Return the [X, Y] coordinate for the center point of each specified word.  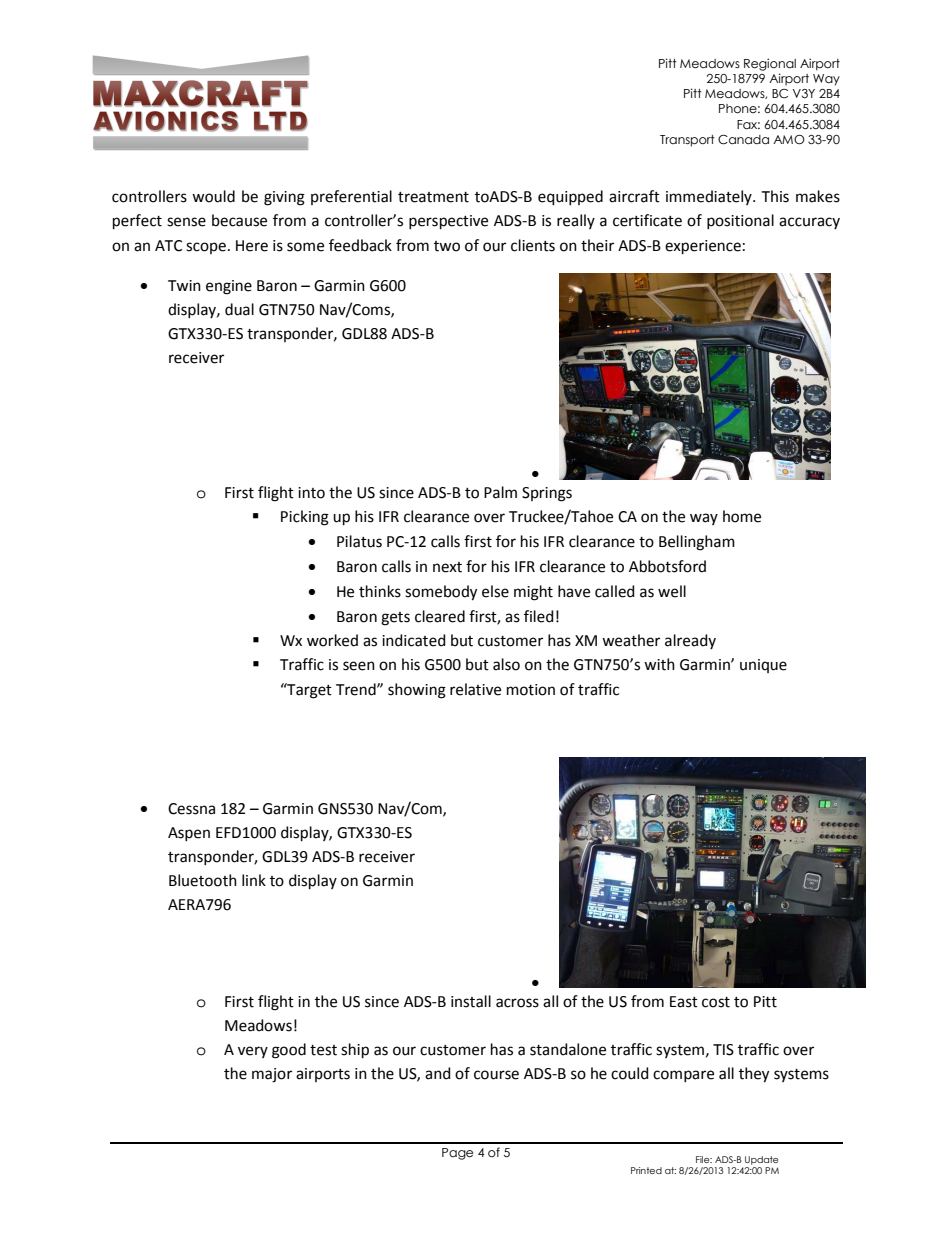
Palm [500, 492]
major [272, 1075]
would [213, 196]
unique [763, 666]
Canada [743, 140]
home [742, 516]
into [311, 493]
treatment [433, 197]
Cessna [191, 809]
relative [475, 689]
